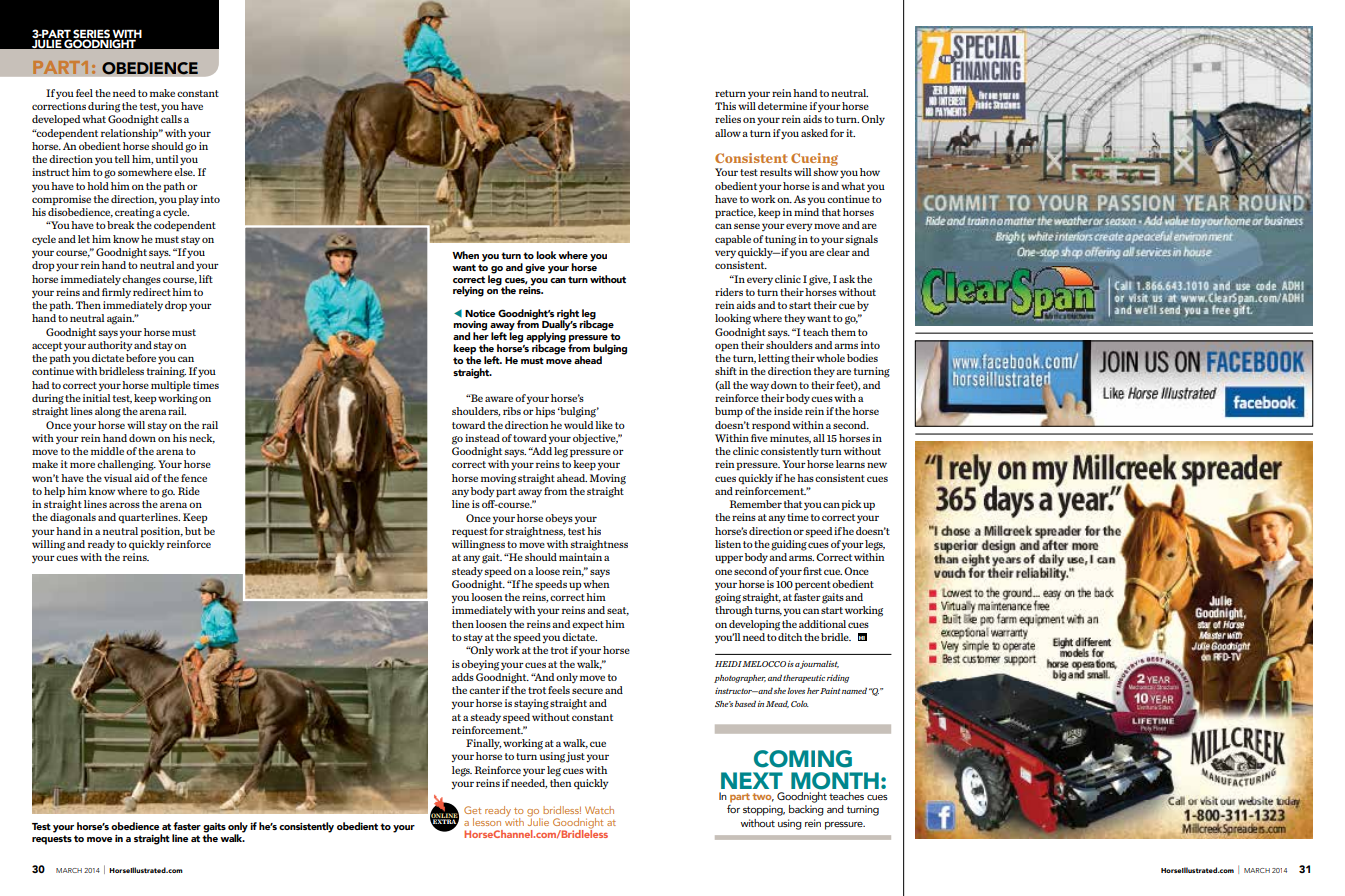 The width and height of the image is (1345, 896). I want to click on ditch, so click(790, 637).
